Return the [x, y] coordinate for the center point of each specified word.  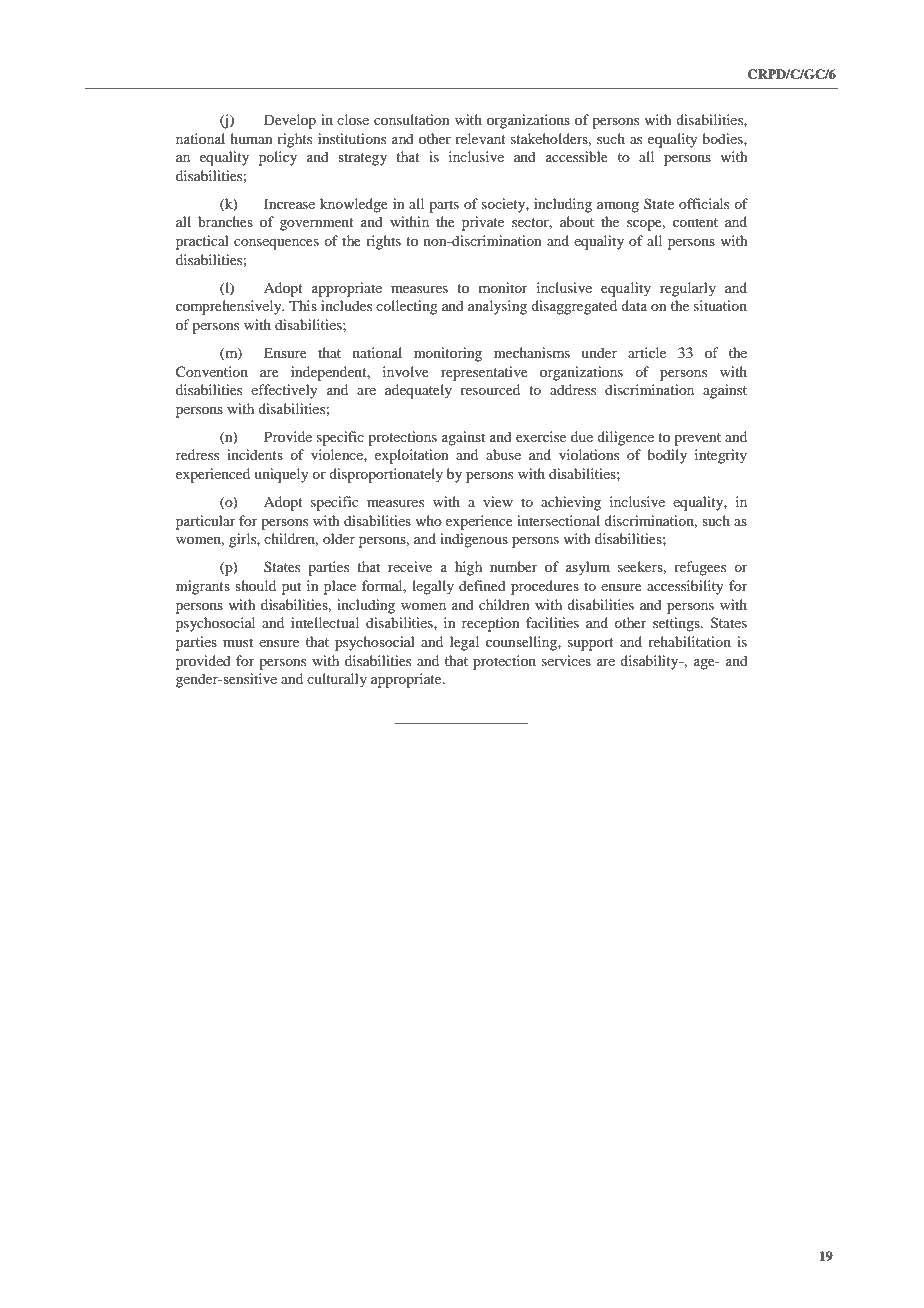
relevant [480, 138]
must [238, 642]
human [251, 138]
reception [491, 624]
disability [650, 662]
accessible [577, 156]
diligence [625, 438]
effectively [284, 391]
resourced [490, 389]
